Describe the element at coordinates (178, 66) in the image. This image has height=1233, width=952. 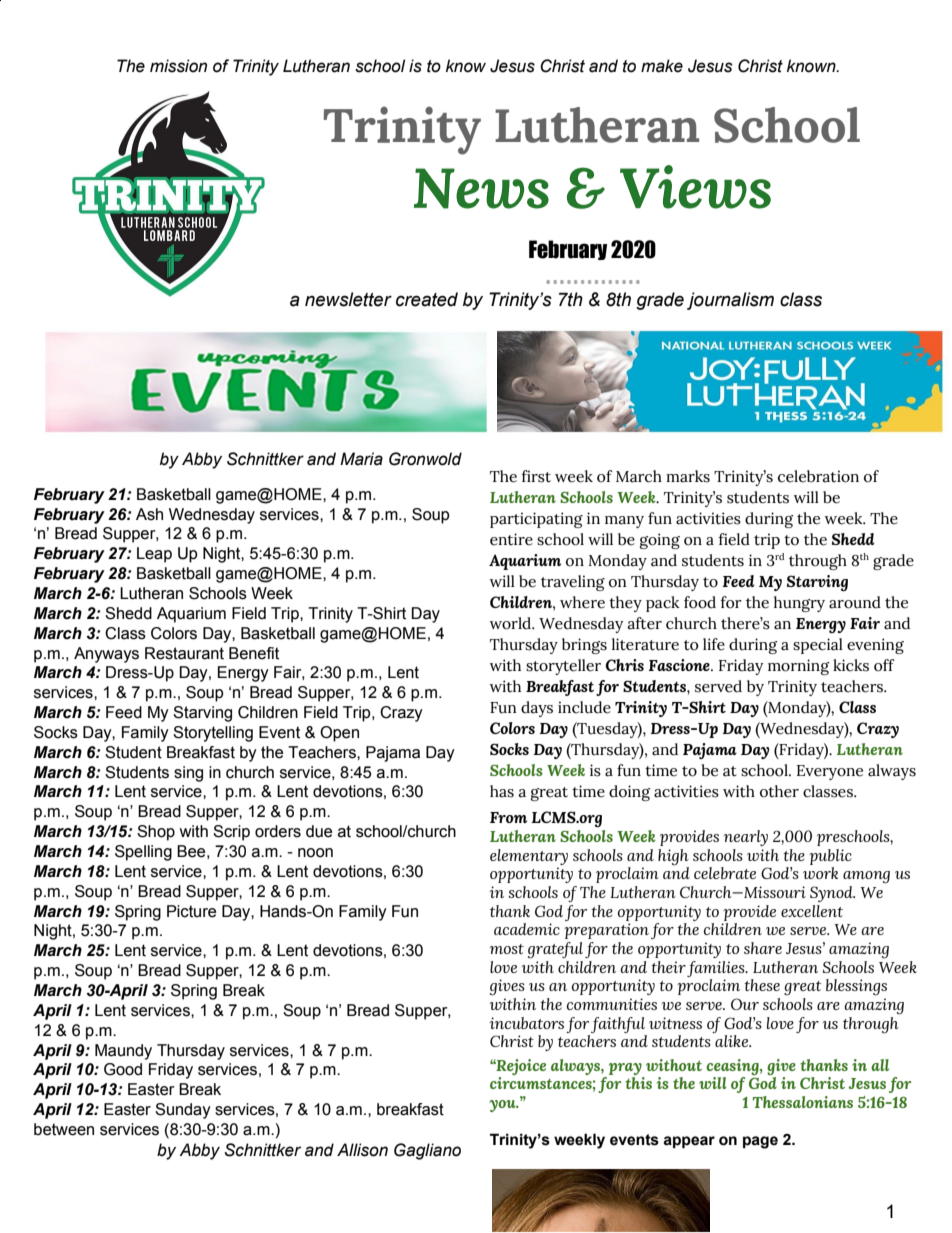
I see `mission` at that location.
